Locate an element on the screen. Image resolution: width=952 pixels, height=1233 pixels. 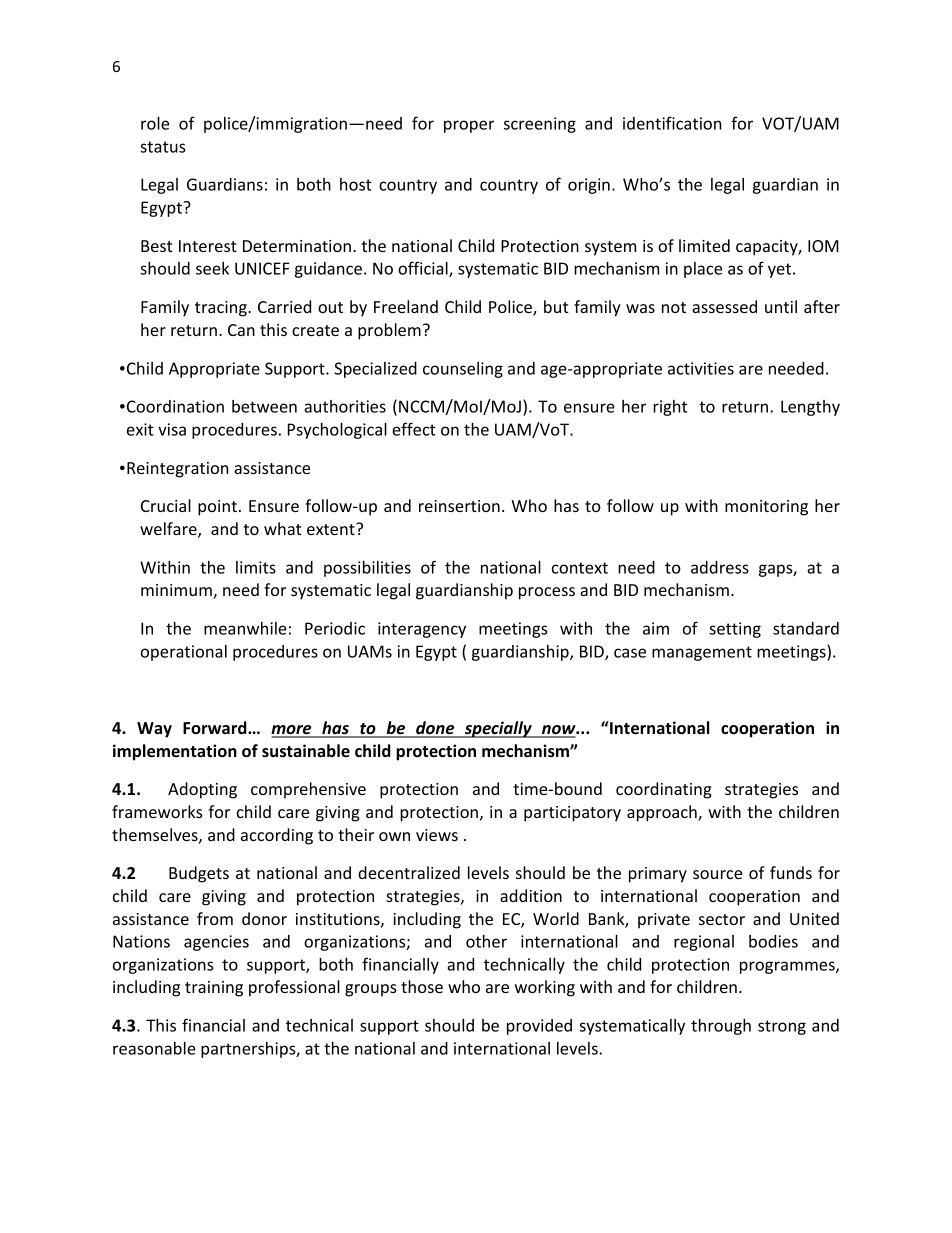
counseling is located at coordinates (463, 370).
